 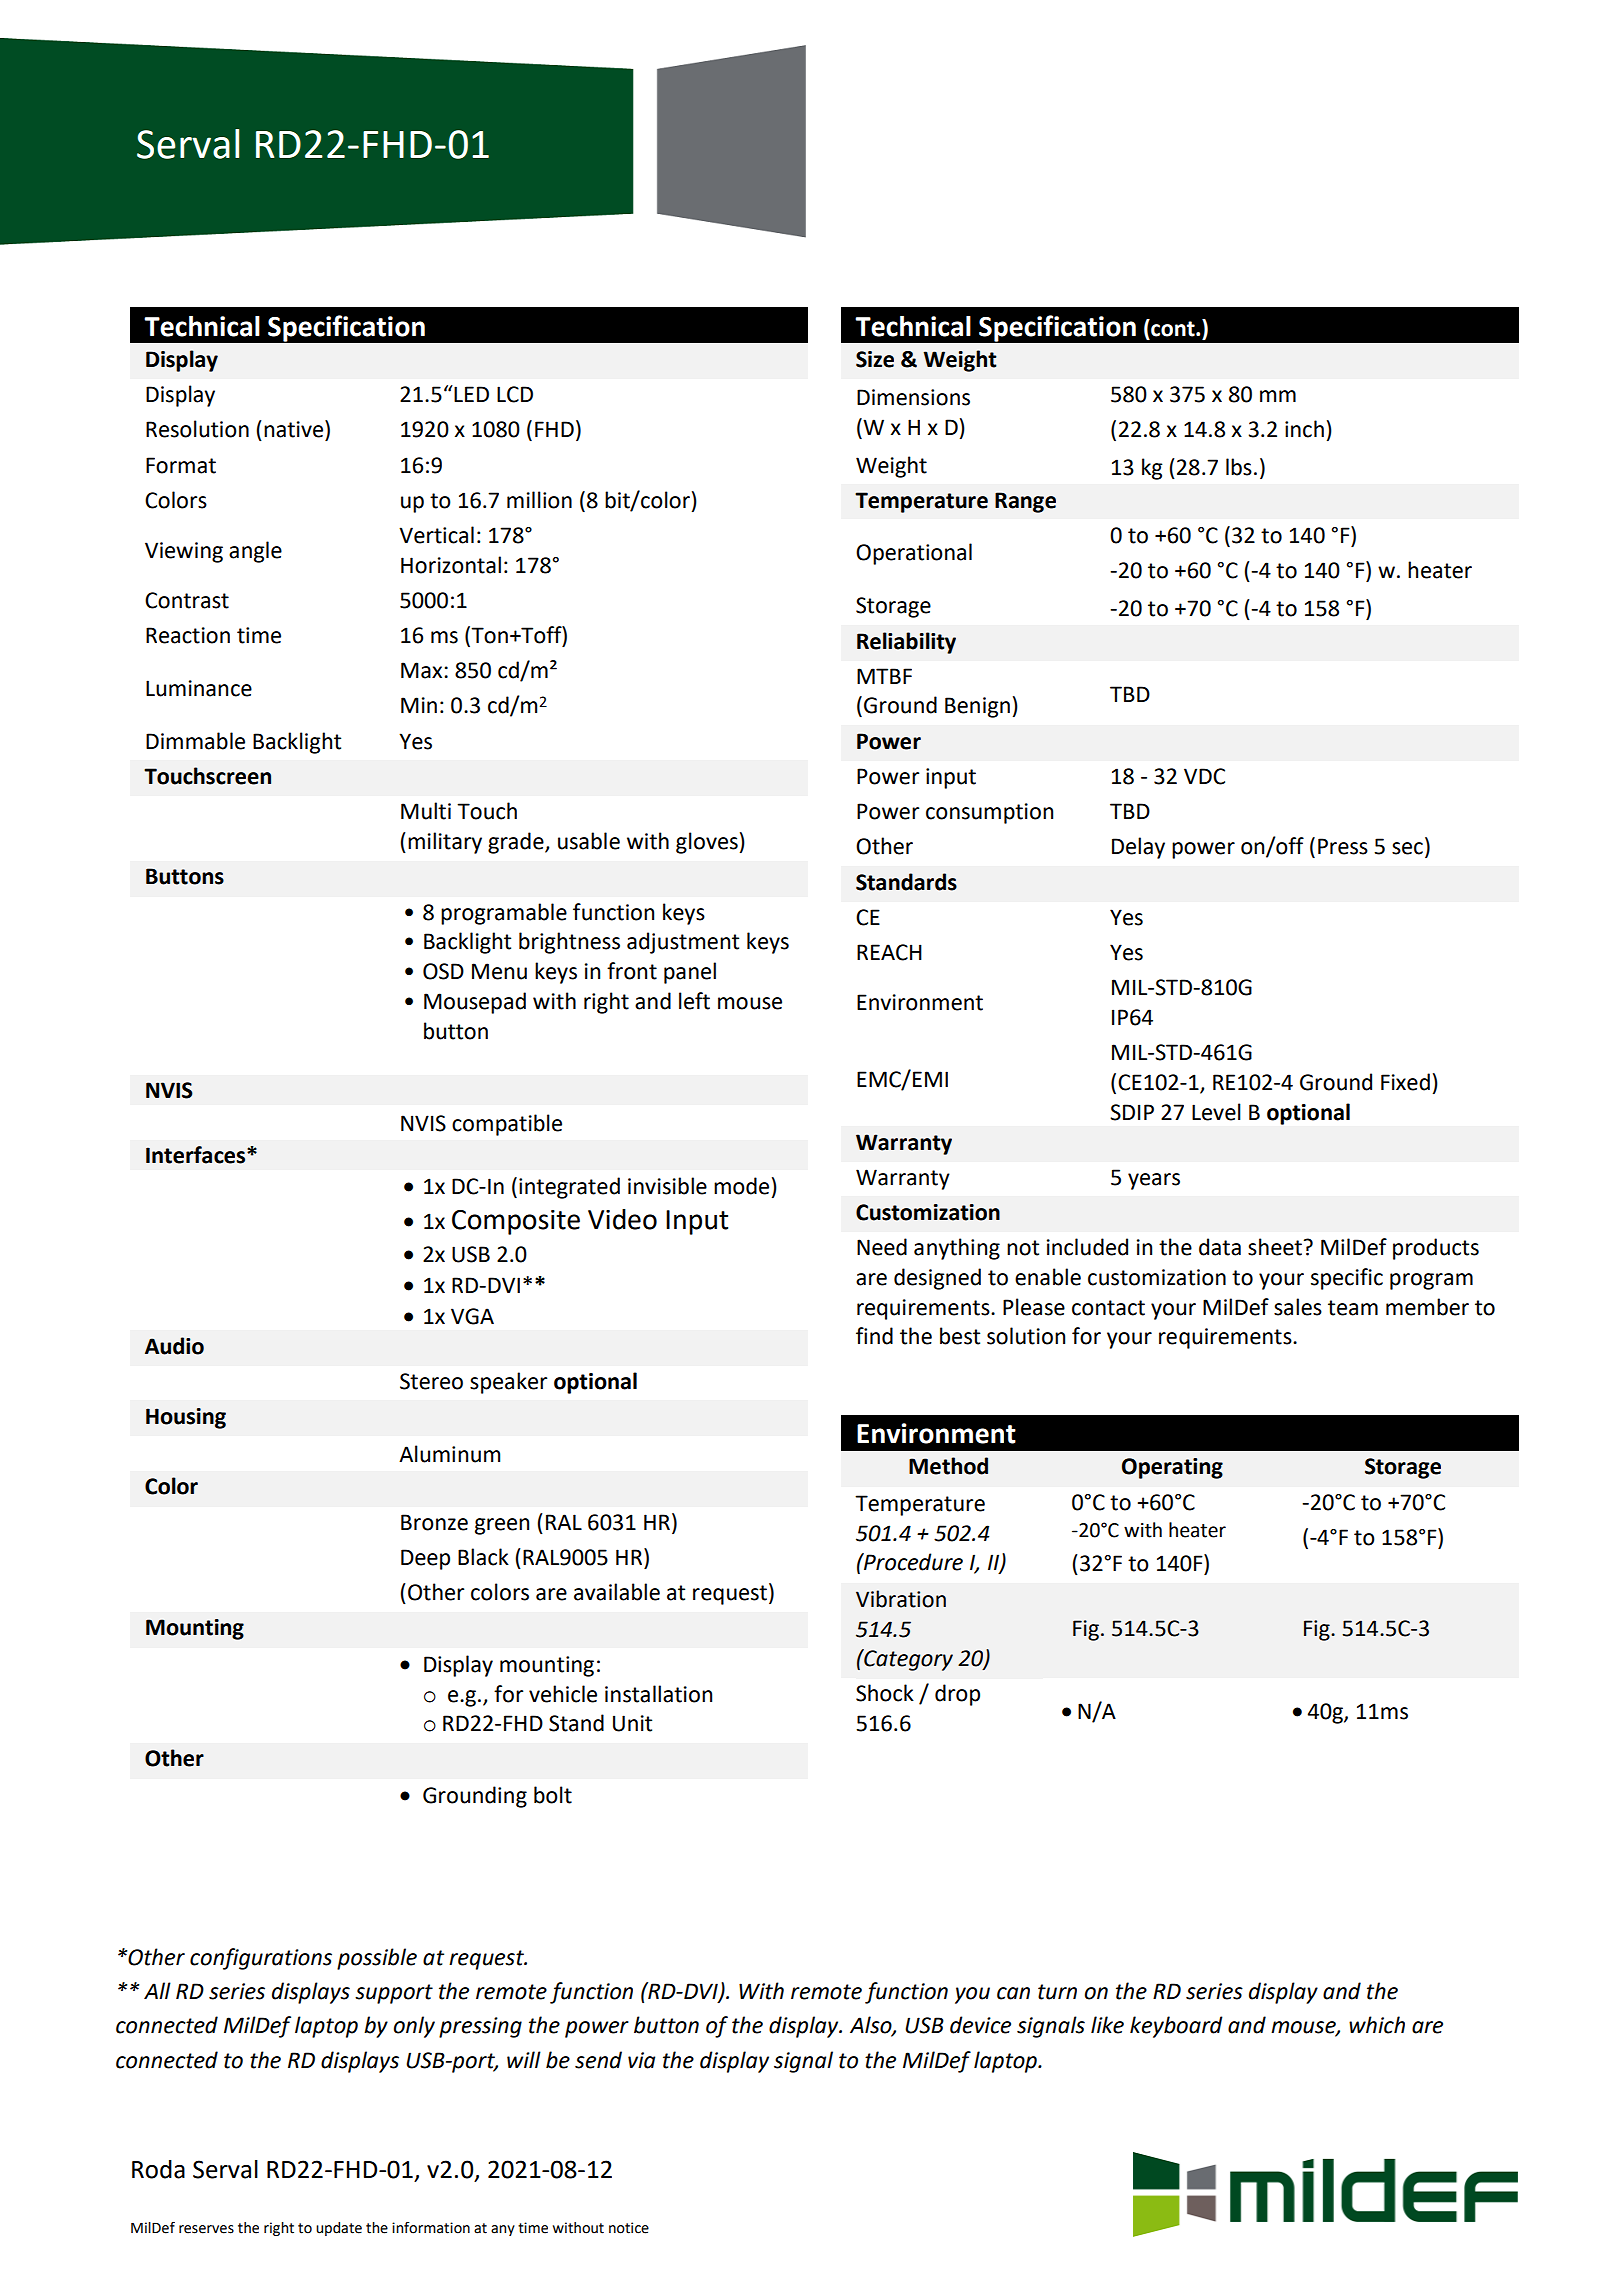 What do you see at coordinates (339, 2229) in the document?
I see `update` at bounding box center [339, 2229].
